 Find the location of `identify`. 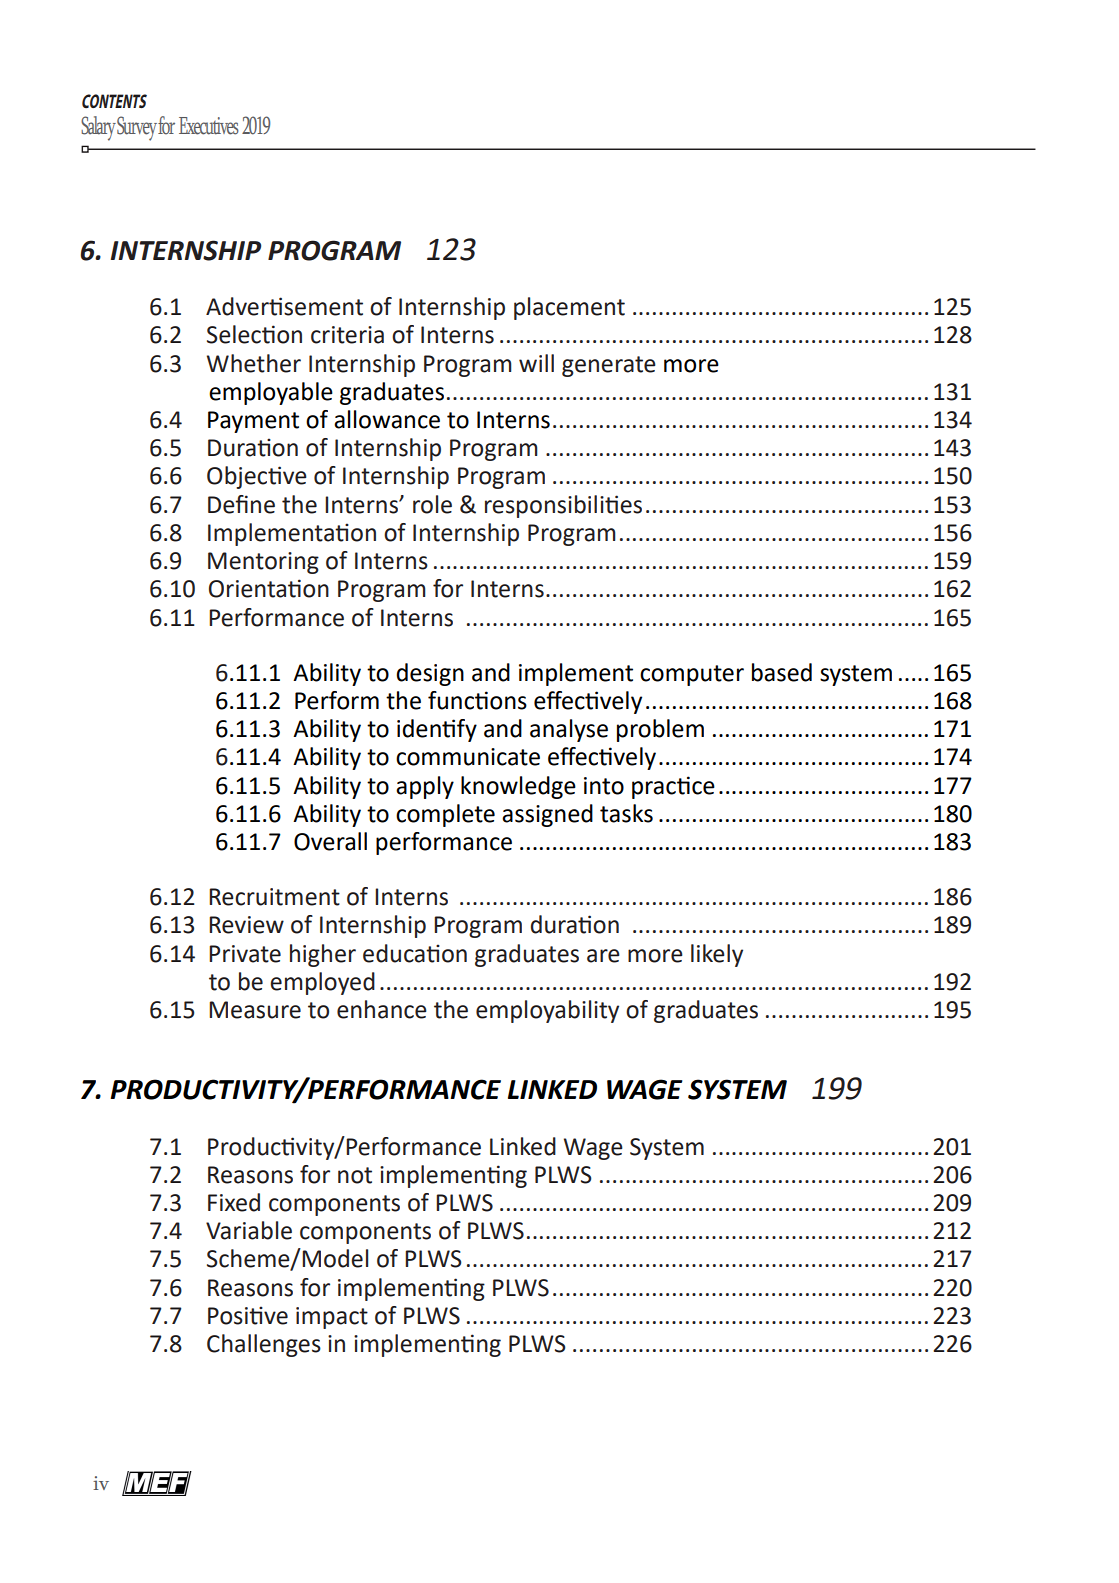

identify is located at coordinates (437, 730).
